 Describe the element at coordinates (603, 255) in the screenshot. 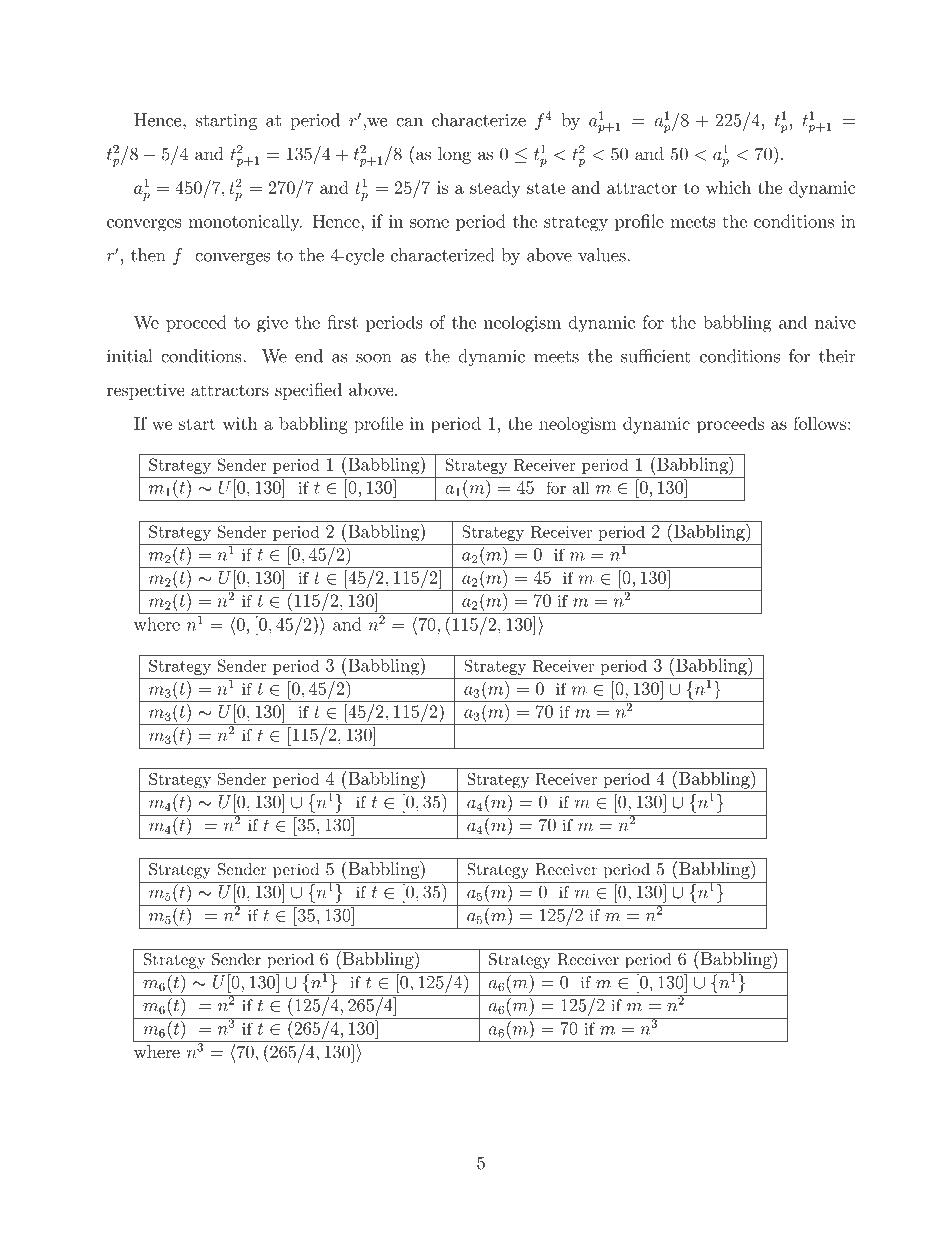

I see `values` at that location.
